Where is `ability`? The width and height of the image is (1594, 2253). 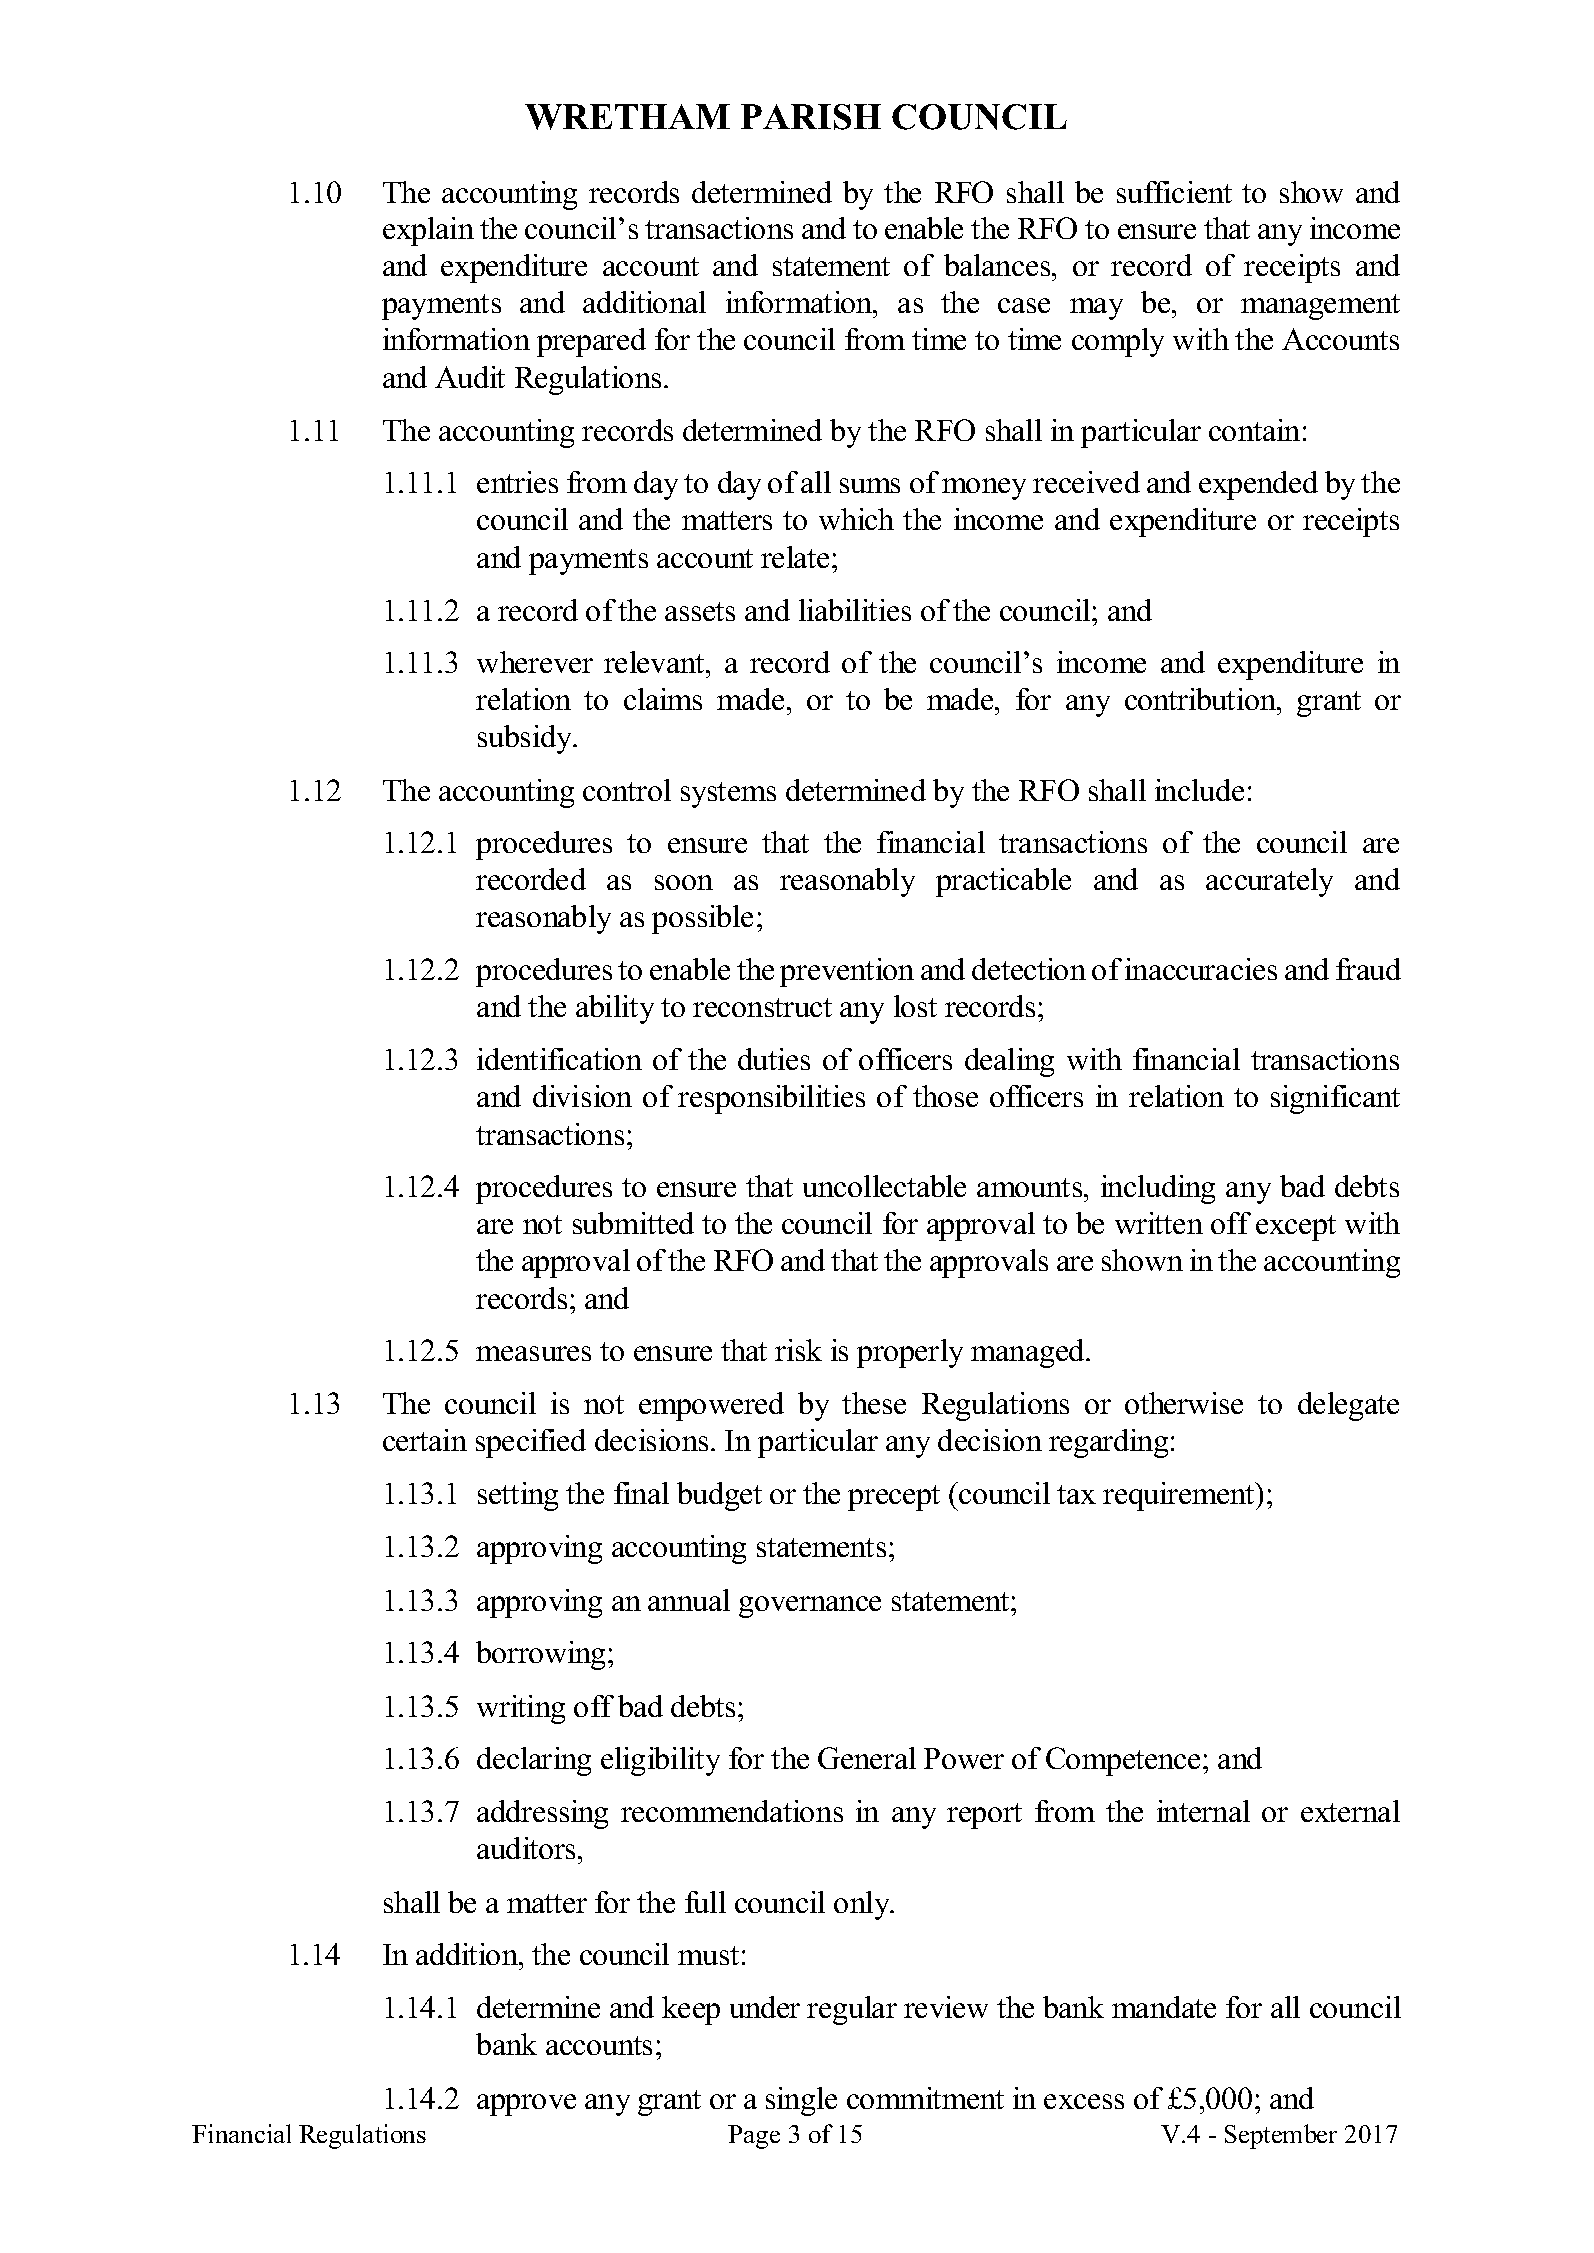
ability is located at coordinates (615, 1009).
